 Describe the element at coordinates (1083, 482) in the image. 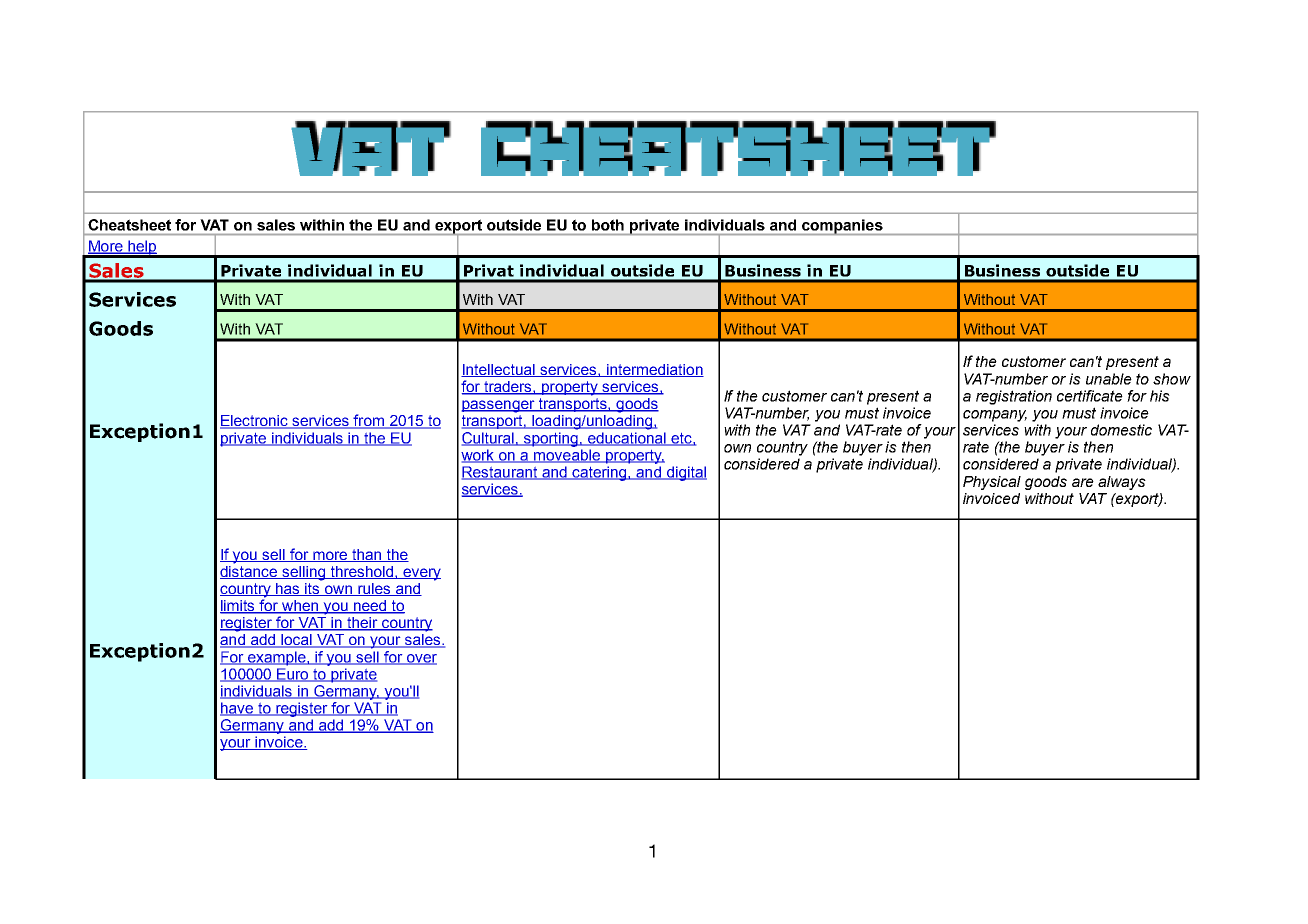

I see `are` at that location.
